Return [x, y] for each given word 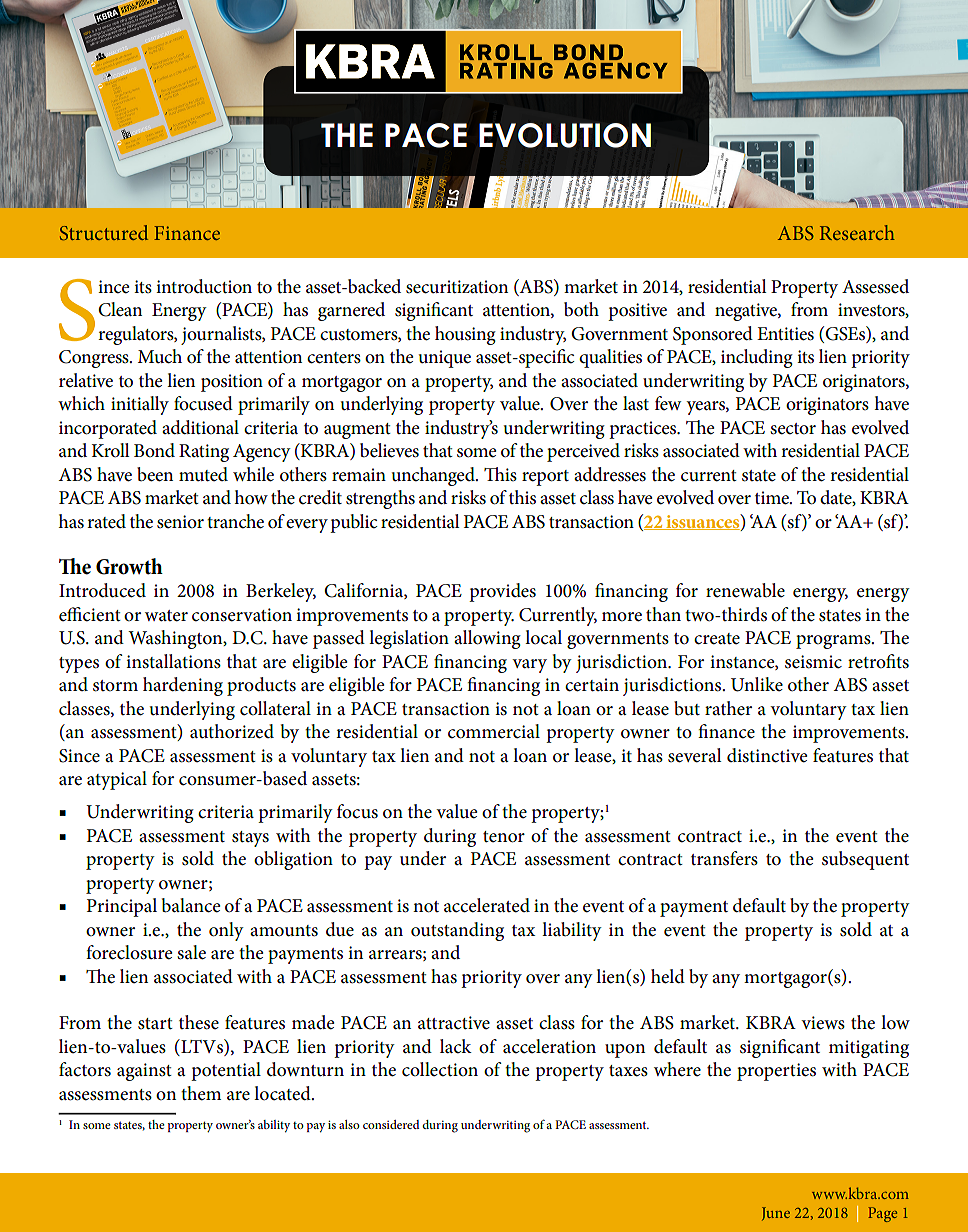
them [201, 1093]
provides [502, 592]
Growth [129, 566]
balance [191, 905]
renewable [745, 590]
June [776, 1214]
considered [391, 1124]
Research [857, 232]
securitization [457, 287]
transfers [724, 858]
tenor [504, 837]
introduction [204, 286]
